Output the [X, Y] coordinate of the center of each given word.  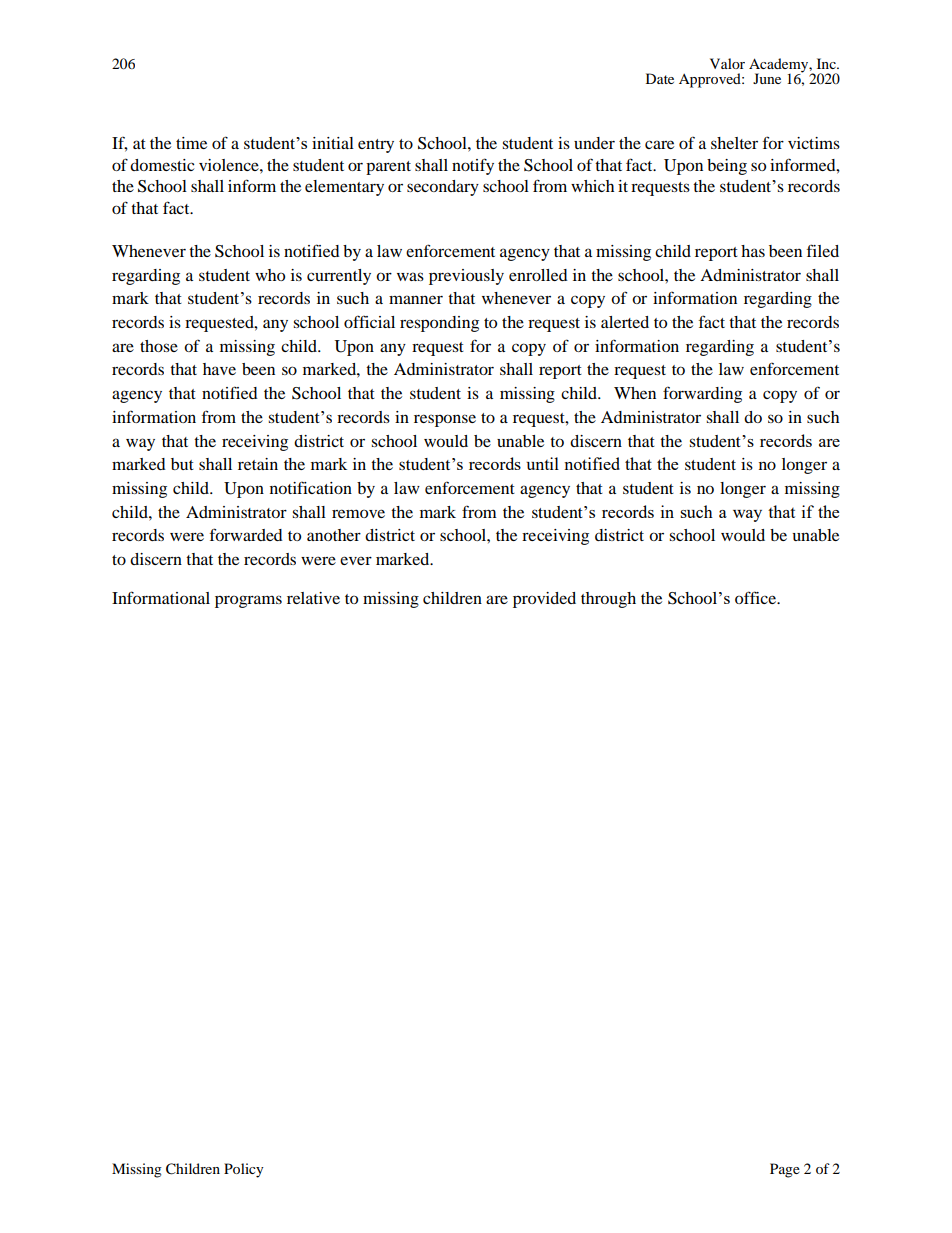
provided [544, 600]
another [334, 535]
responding [439, 324]
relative [313, 598]
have [219, 369]
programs [248, 601]
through [608, 600]
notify [473, 166]
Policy [244, 1170]
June [767, 78]
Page [785, 1170]
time [191, 143]
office [757, 597]
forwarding [702, 394]
